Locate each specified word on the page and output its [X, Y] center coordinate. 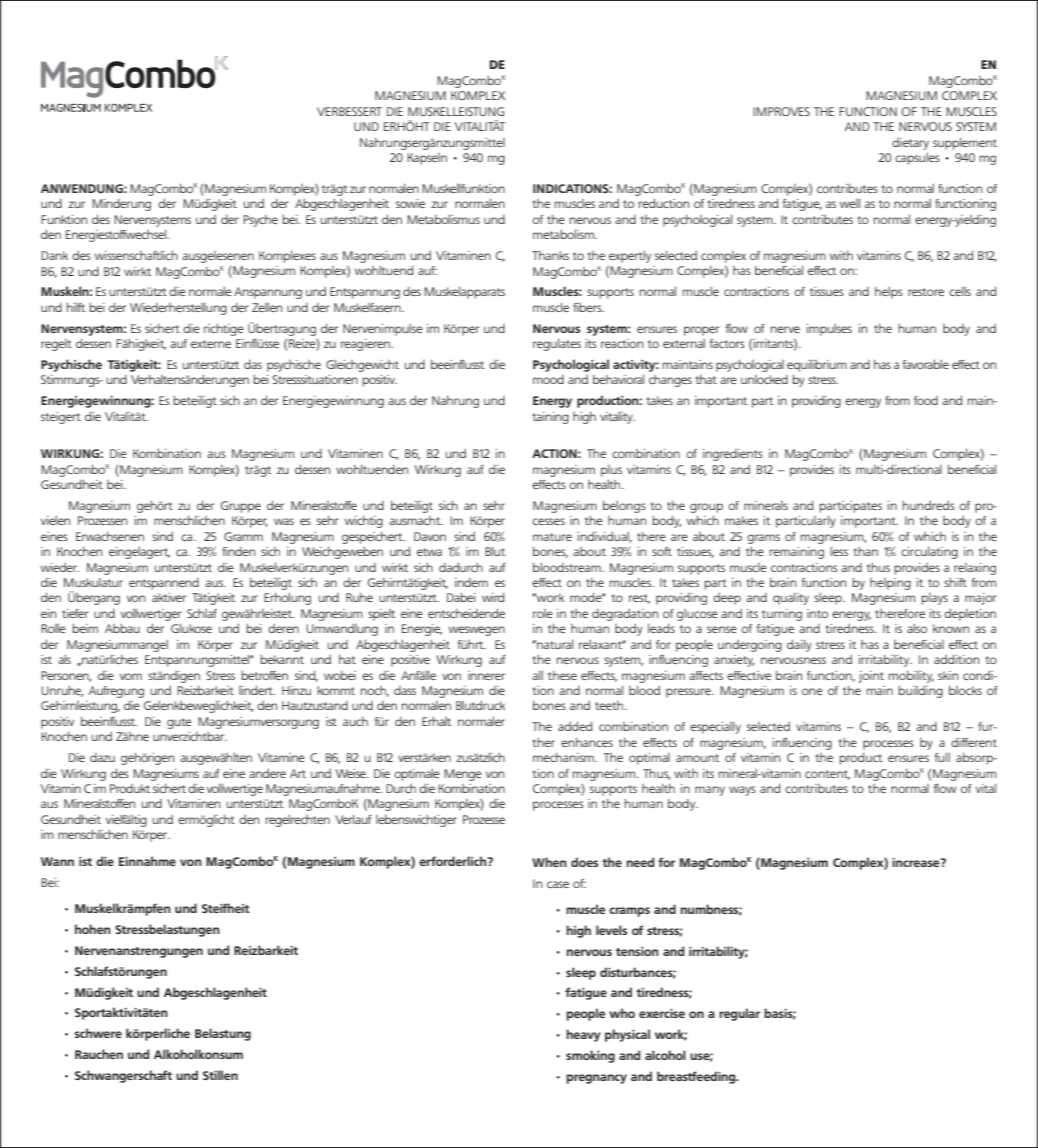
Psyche [260, 220]
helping [890, 584]
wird [493, 597]
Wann [57, 861]
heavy [583, 1035]
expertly [630, 256]
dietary [910, 143]
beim [85, 628]
